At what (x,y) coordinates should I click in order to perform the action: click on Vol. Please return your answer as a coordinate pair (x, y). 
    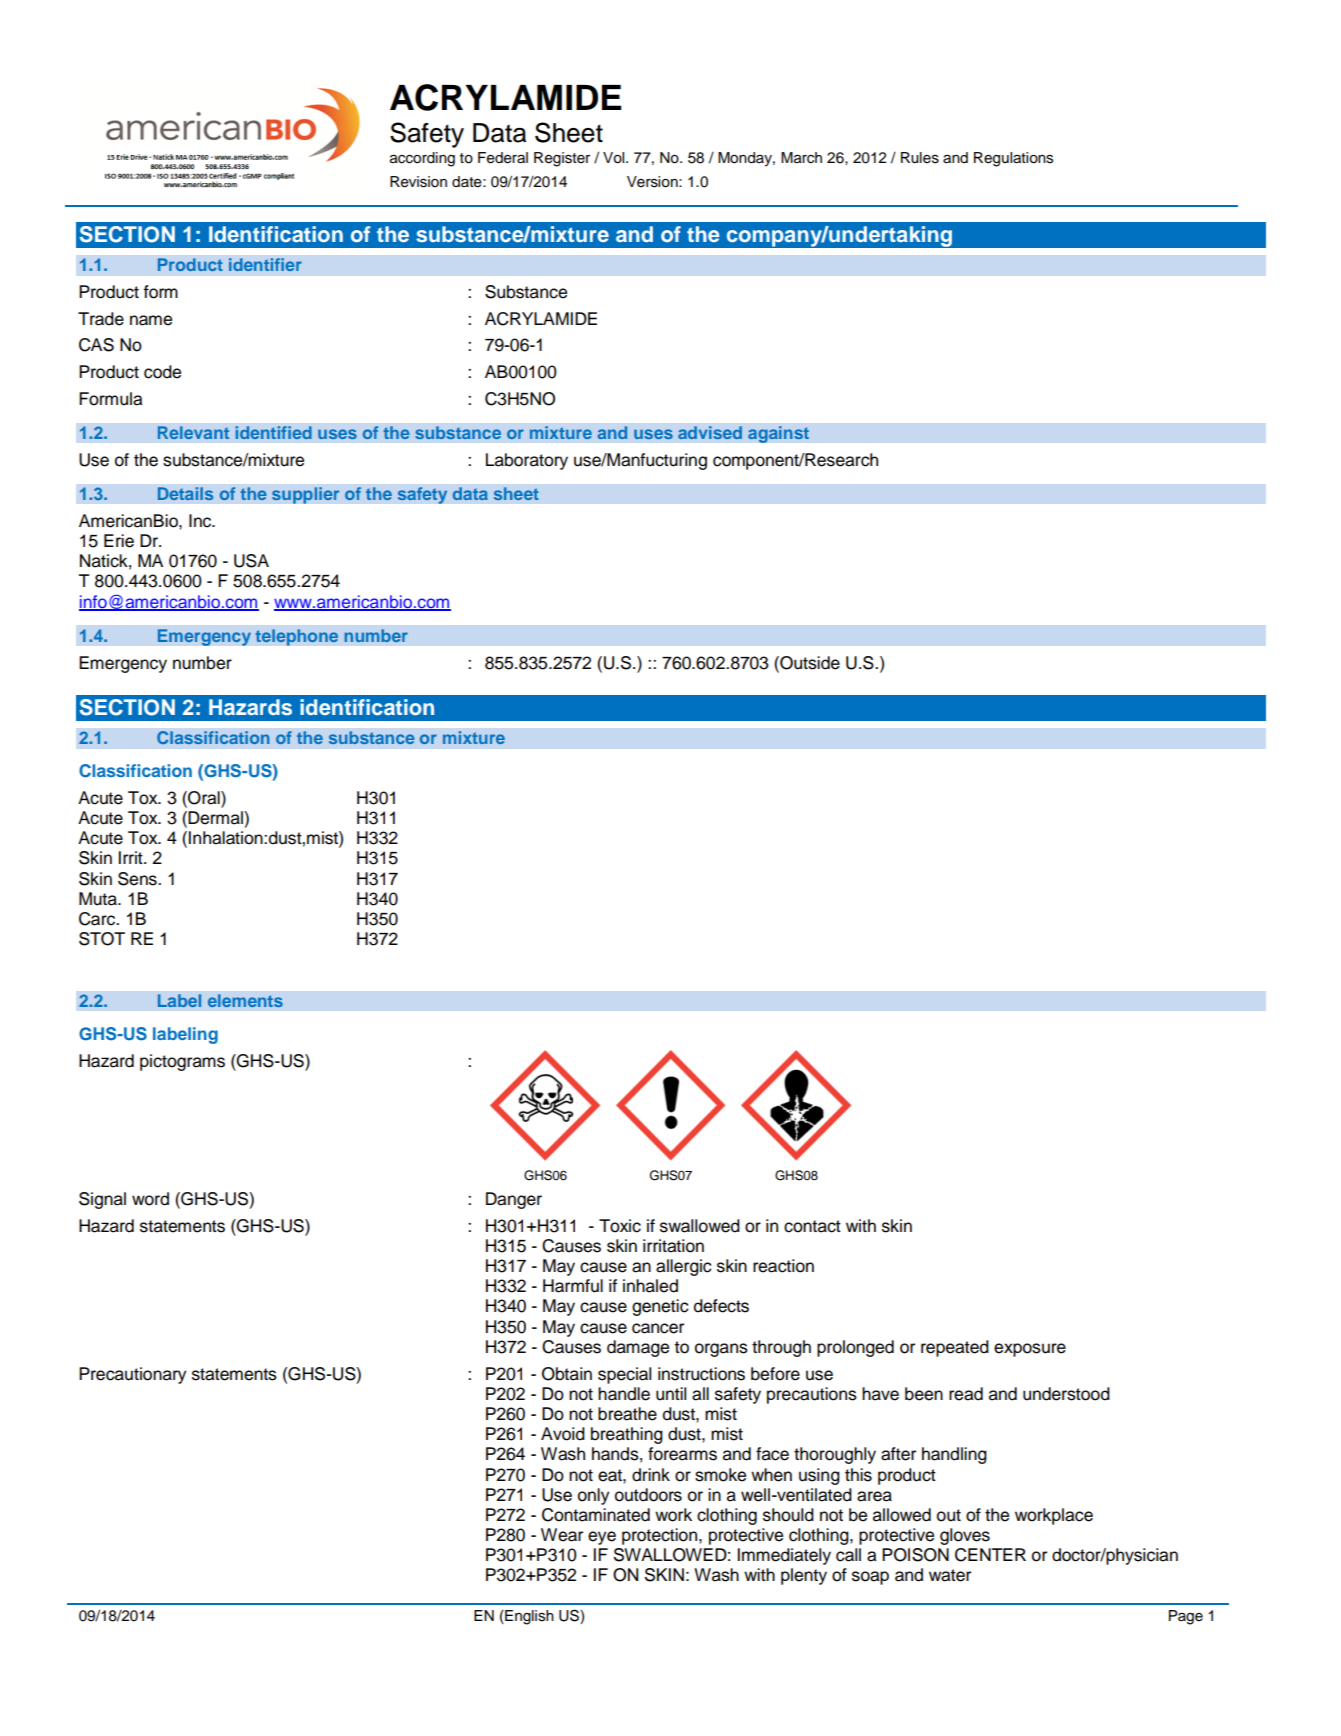
    Looking at the image, I should click on (615, 158).
